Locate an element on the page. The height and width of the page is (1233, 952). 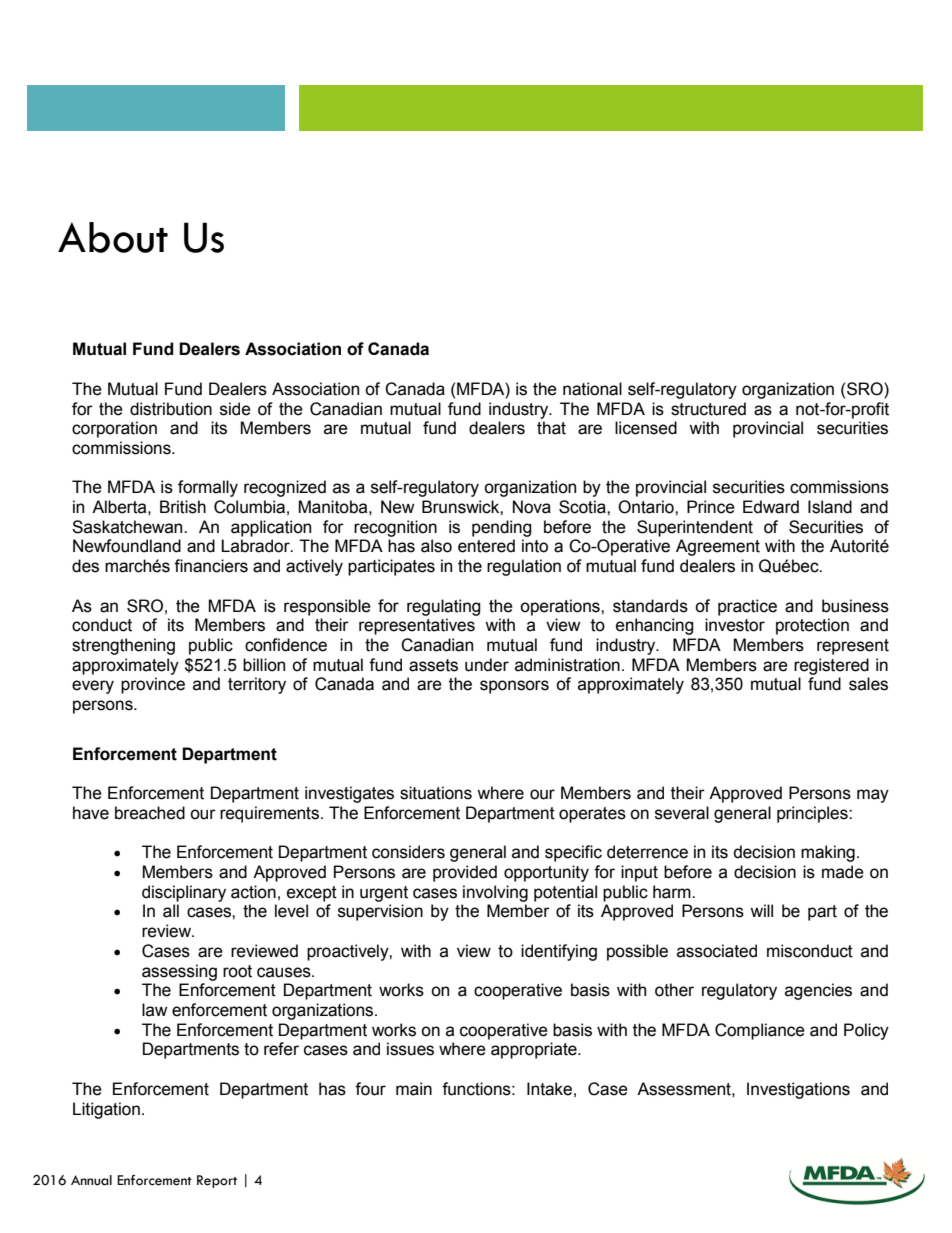
About is located at coordinates (113, 237).
